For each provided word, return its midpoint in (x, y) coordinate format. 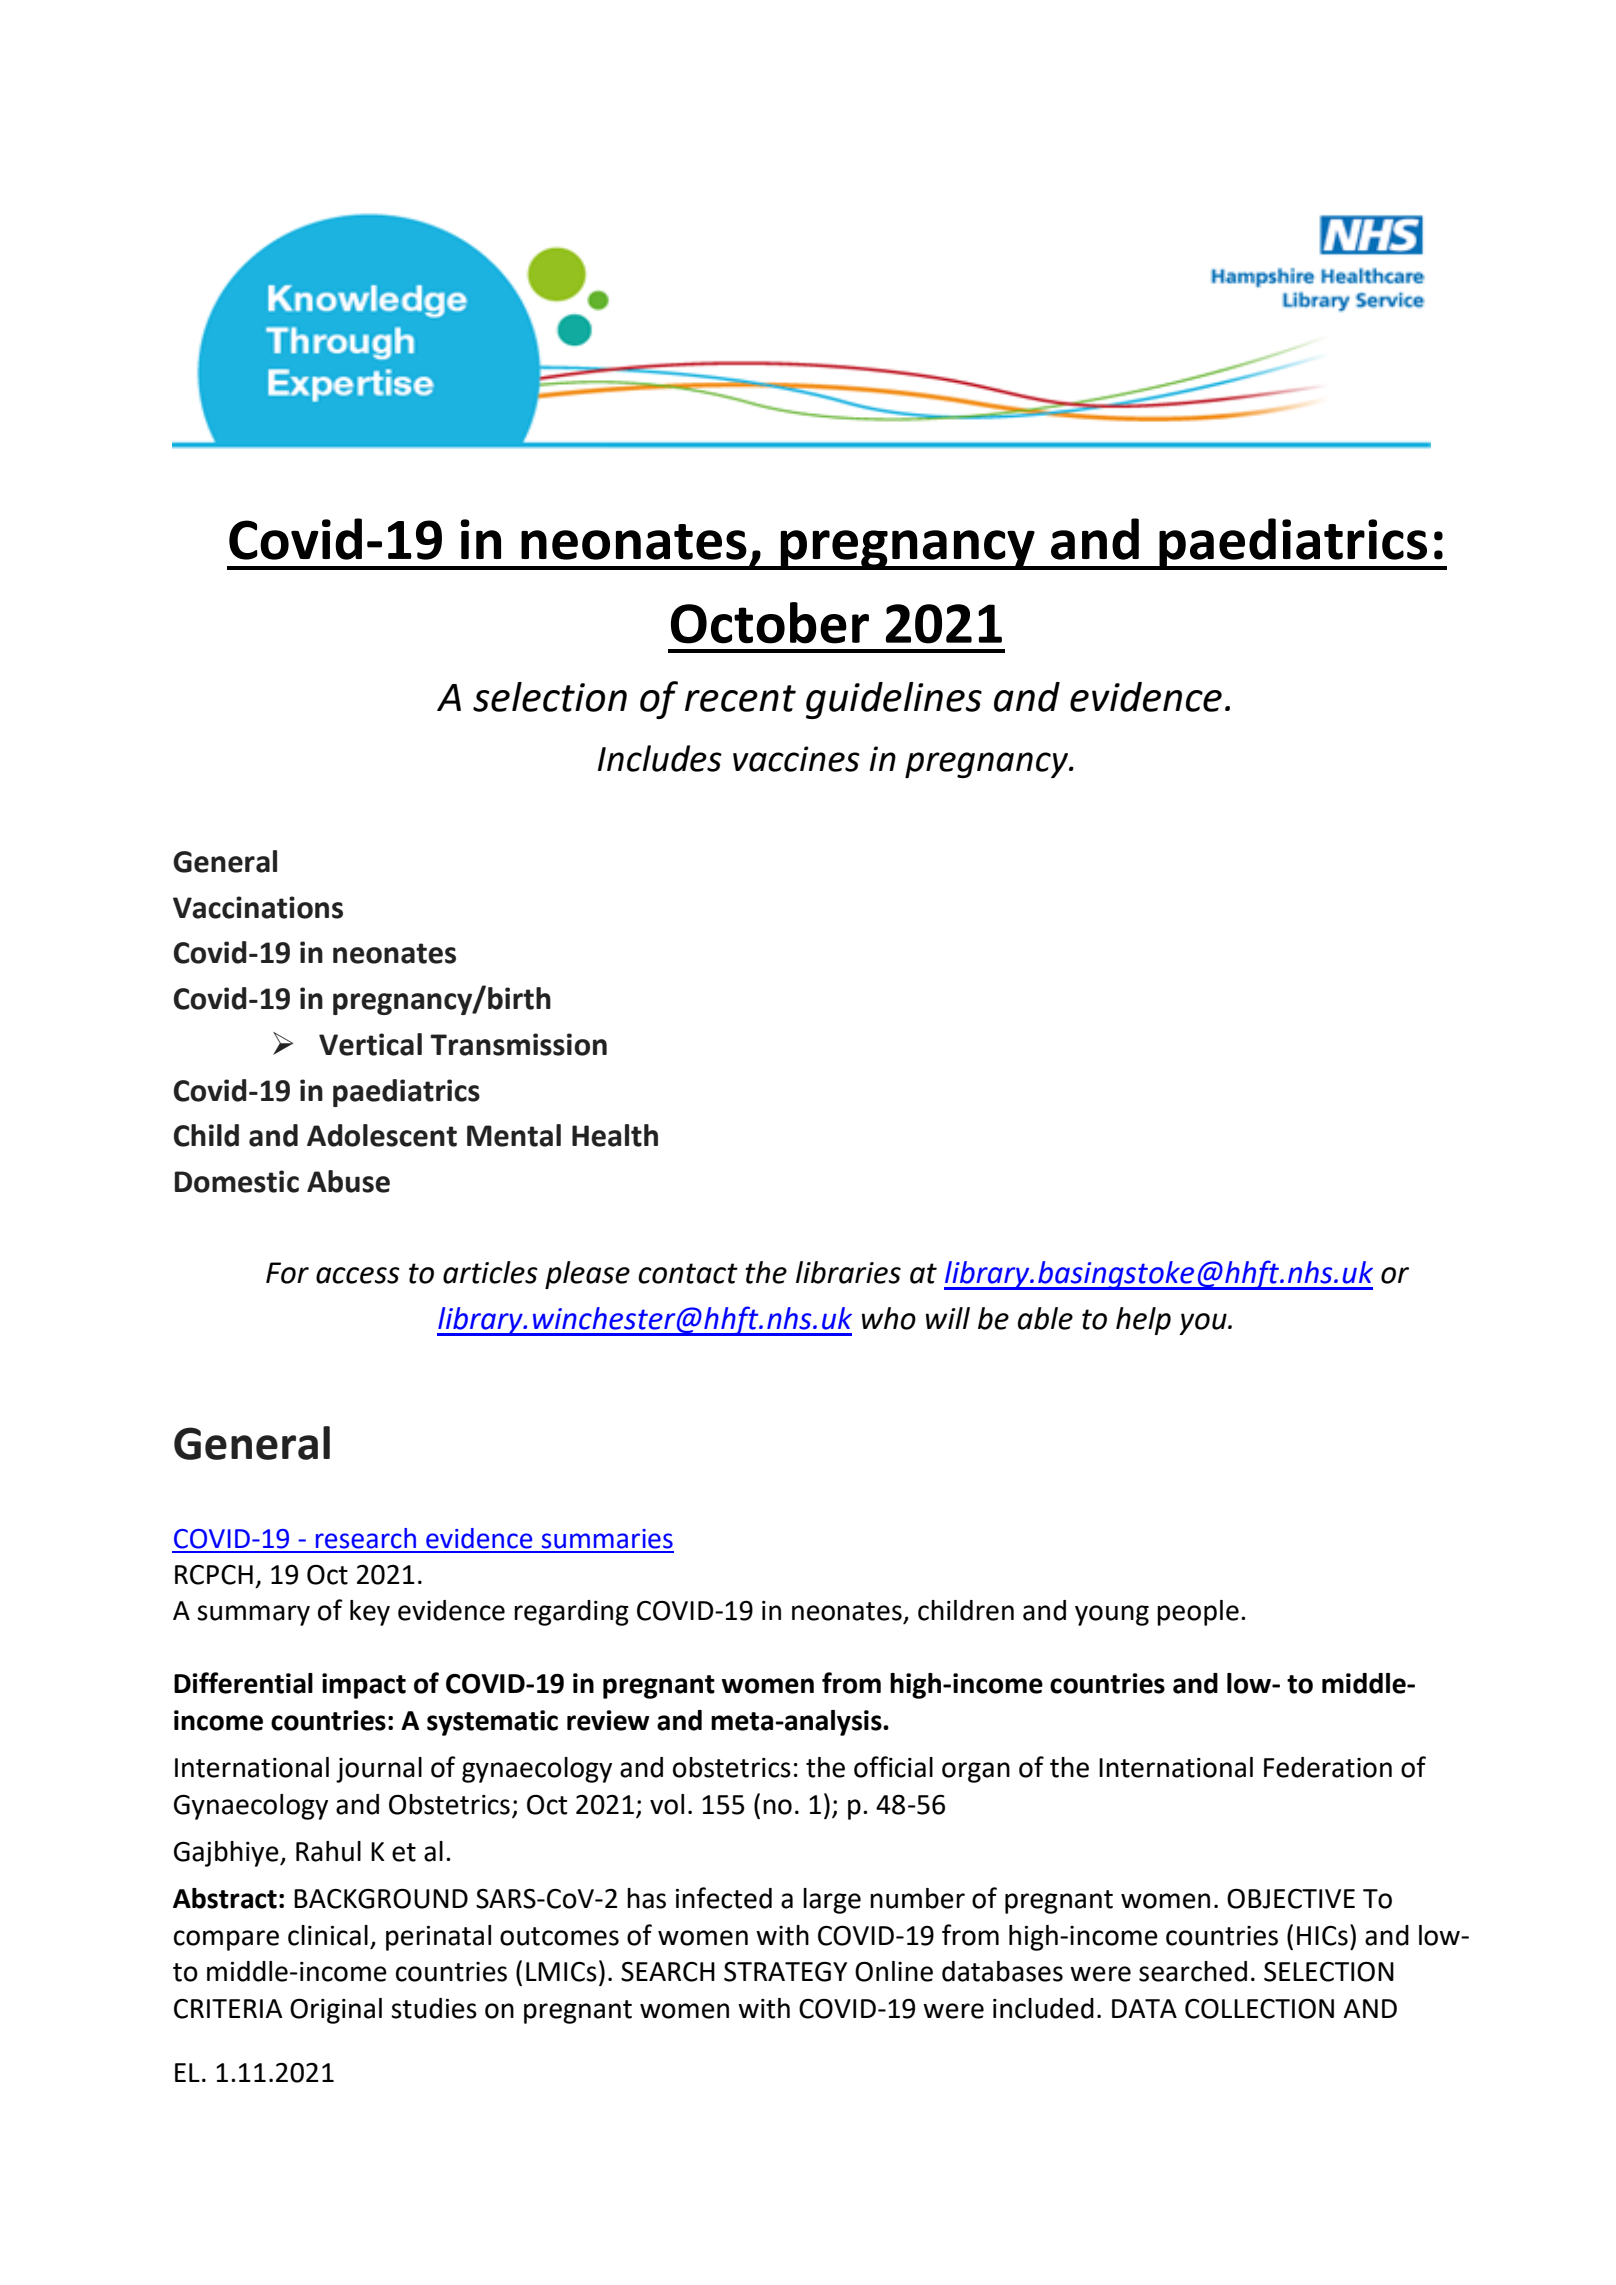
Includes (660, 758)
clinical (328, 1935)
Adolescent (382, 1135)
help (1143, 1321)
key (370, 1613)
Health (615, 1135)
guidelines (894, 700)
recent (740, 698)
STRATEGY (785, 1971)
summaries (607, 1539)
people (1198, 1613)
